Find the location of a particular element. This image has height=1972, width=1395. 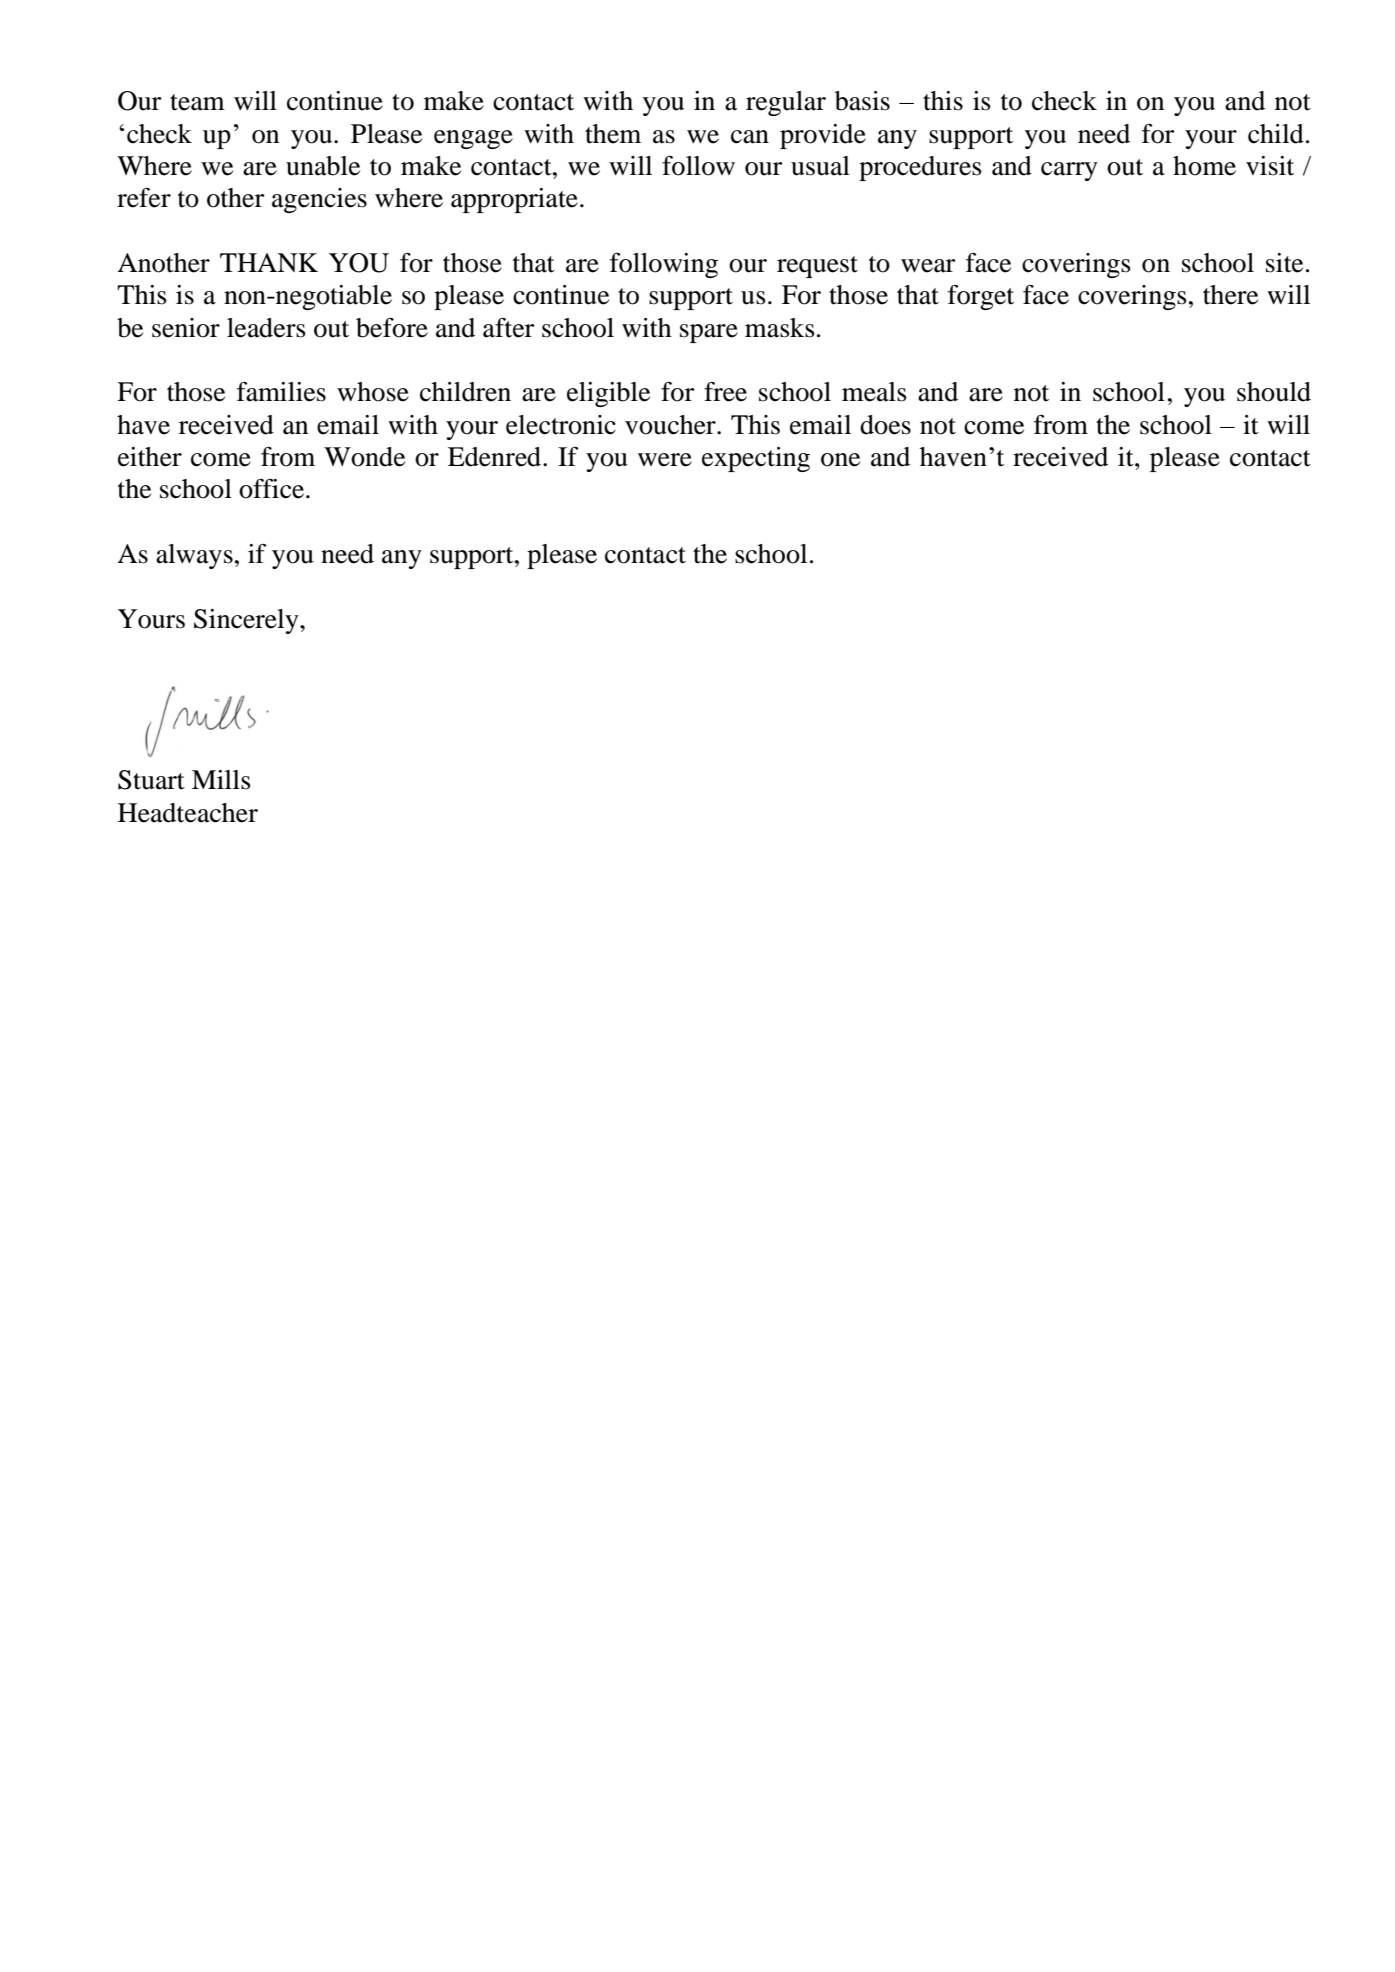

Mills is located at coordinates (221, 780).
